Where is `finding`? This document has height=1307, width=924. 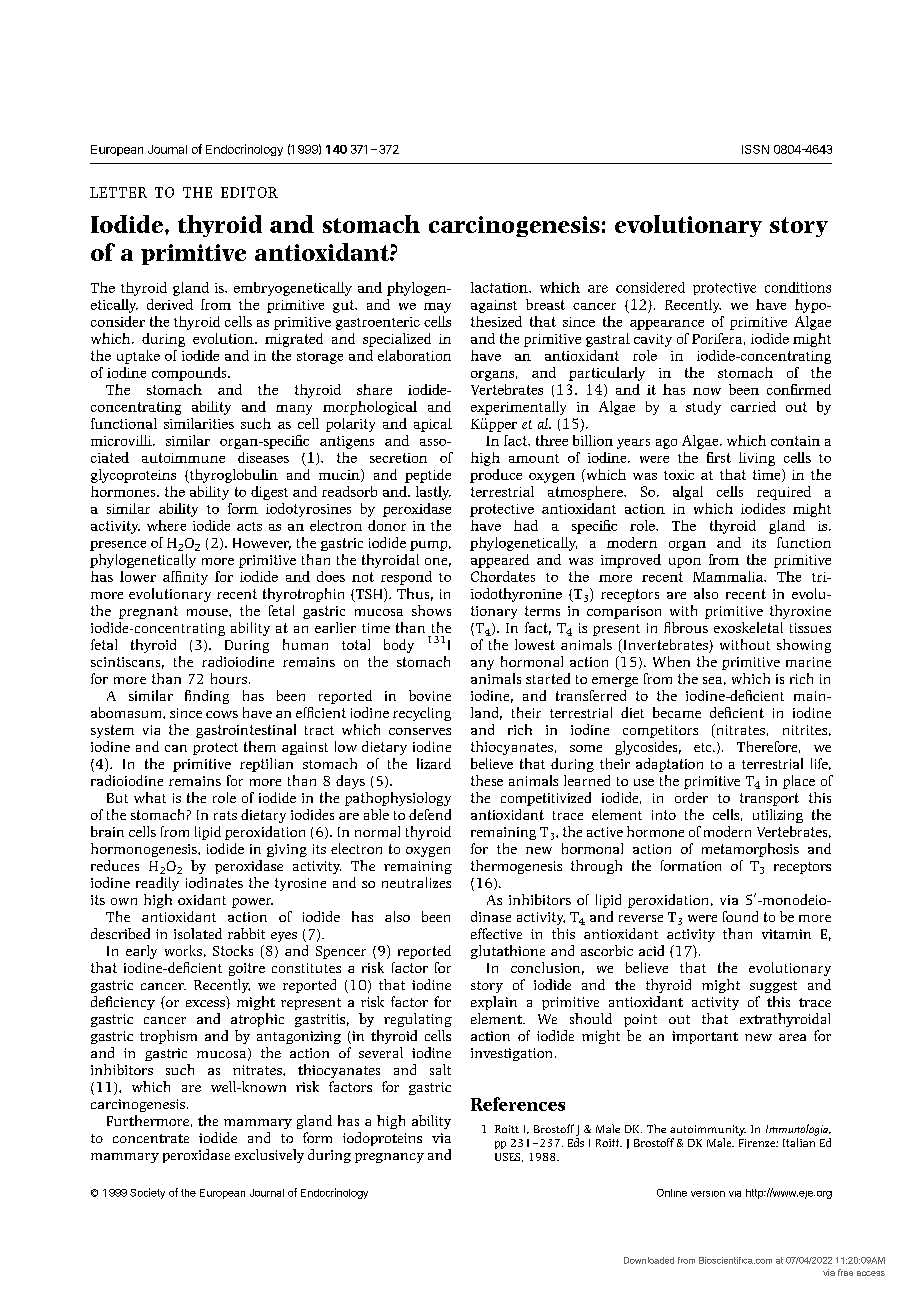 finding is located at coordinates (207, 697).
